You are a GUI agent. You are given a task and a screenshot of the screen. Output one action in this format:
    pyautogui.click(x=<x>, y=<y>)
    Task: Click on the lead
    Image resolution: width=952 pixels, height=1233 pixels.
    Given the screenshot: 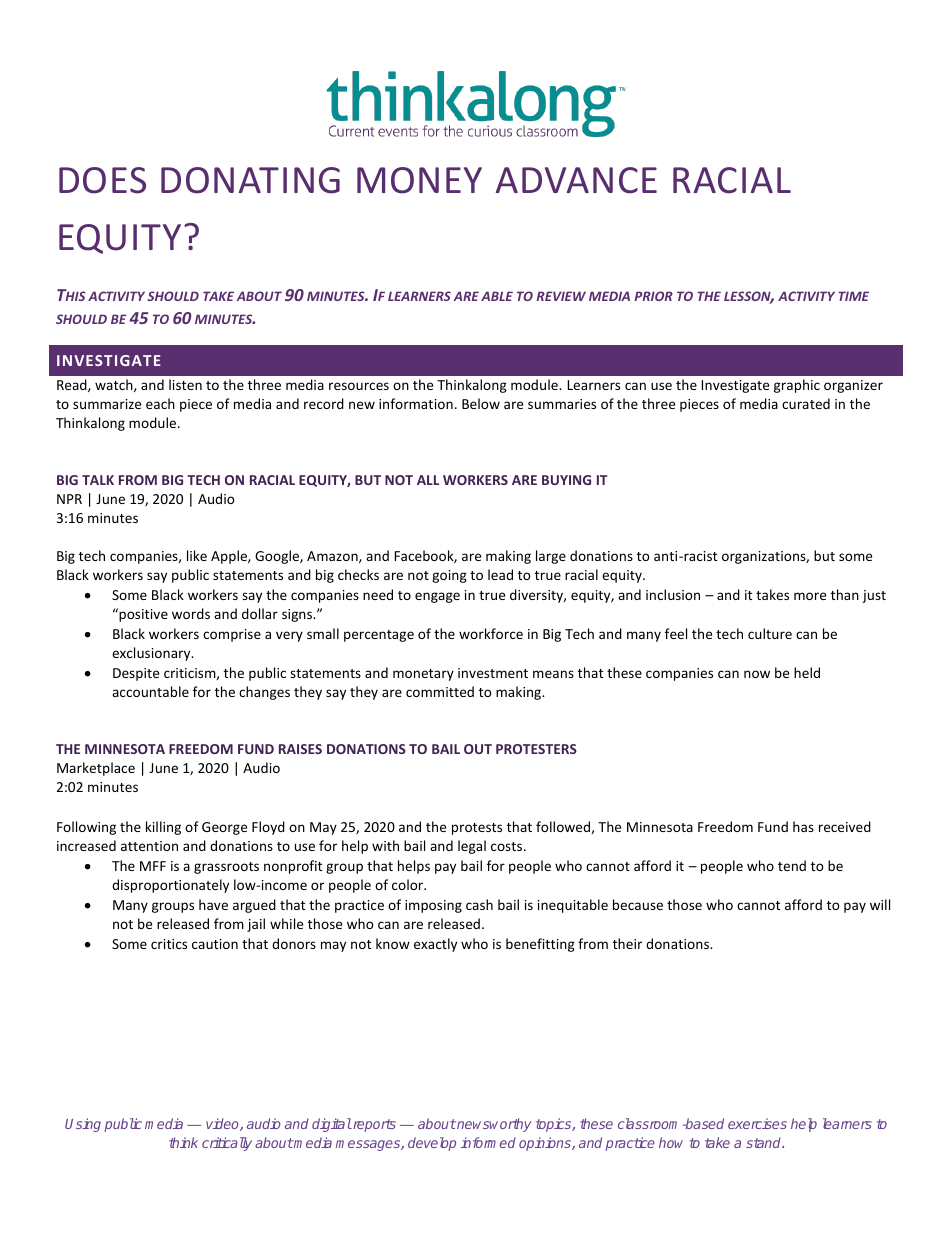 What is the action you would take?
    pyautogui.click(x=500, y=574)
